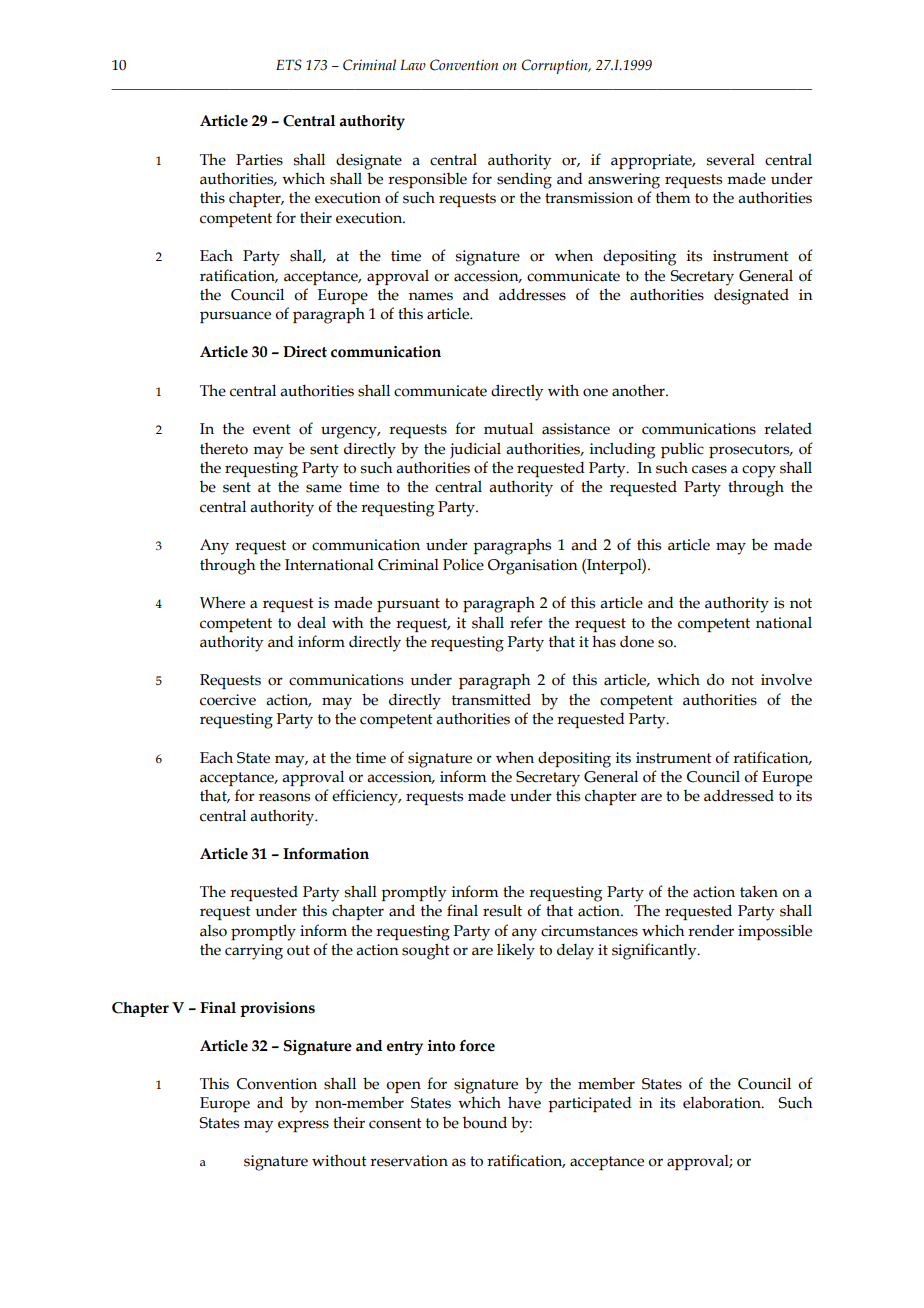  Describe the element at coordinates (311, 622) in the document. I see `deal` at that location.
